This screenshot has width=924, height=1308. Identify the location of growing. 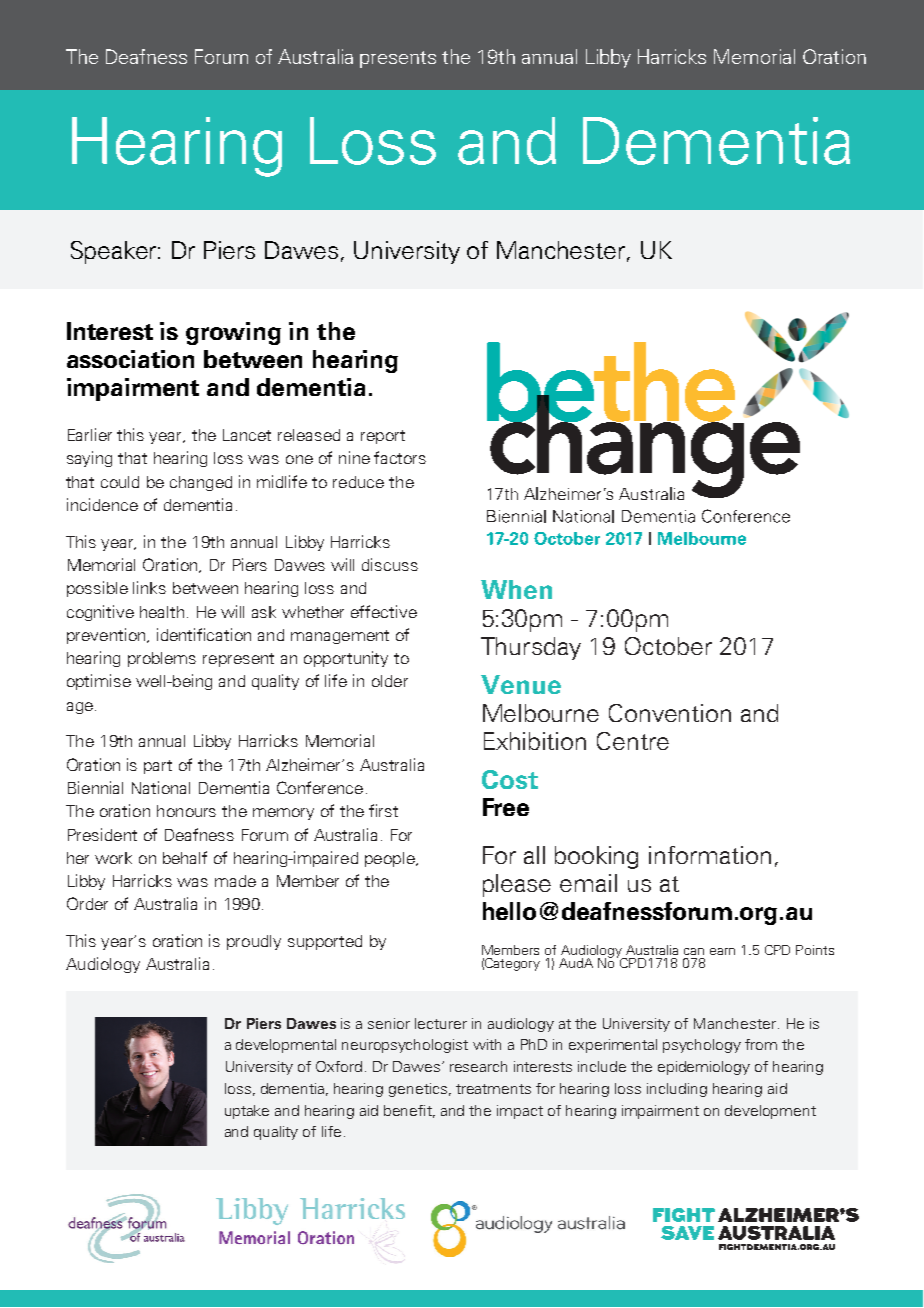
(233, 333).
